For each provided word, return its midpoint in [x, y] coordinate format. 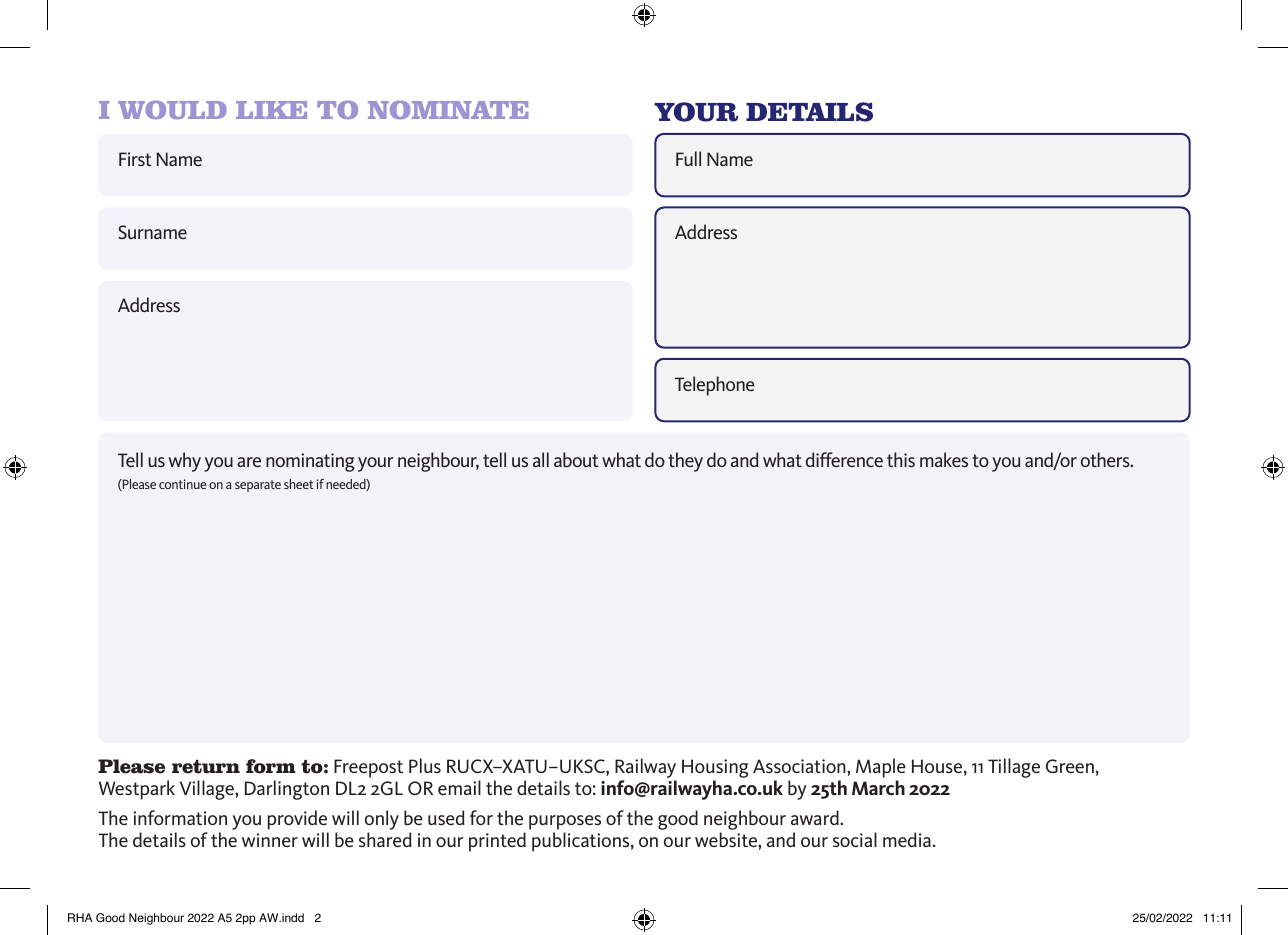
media [907, 839]
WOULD [172, 109]
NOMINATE [448, 109]
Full [688, 158]
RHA [80, 917]
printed [497, 842]
